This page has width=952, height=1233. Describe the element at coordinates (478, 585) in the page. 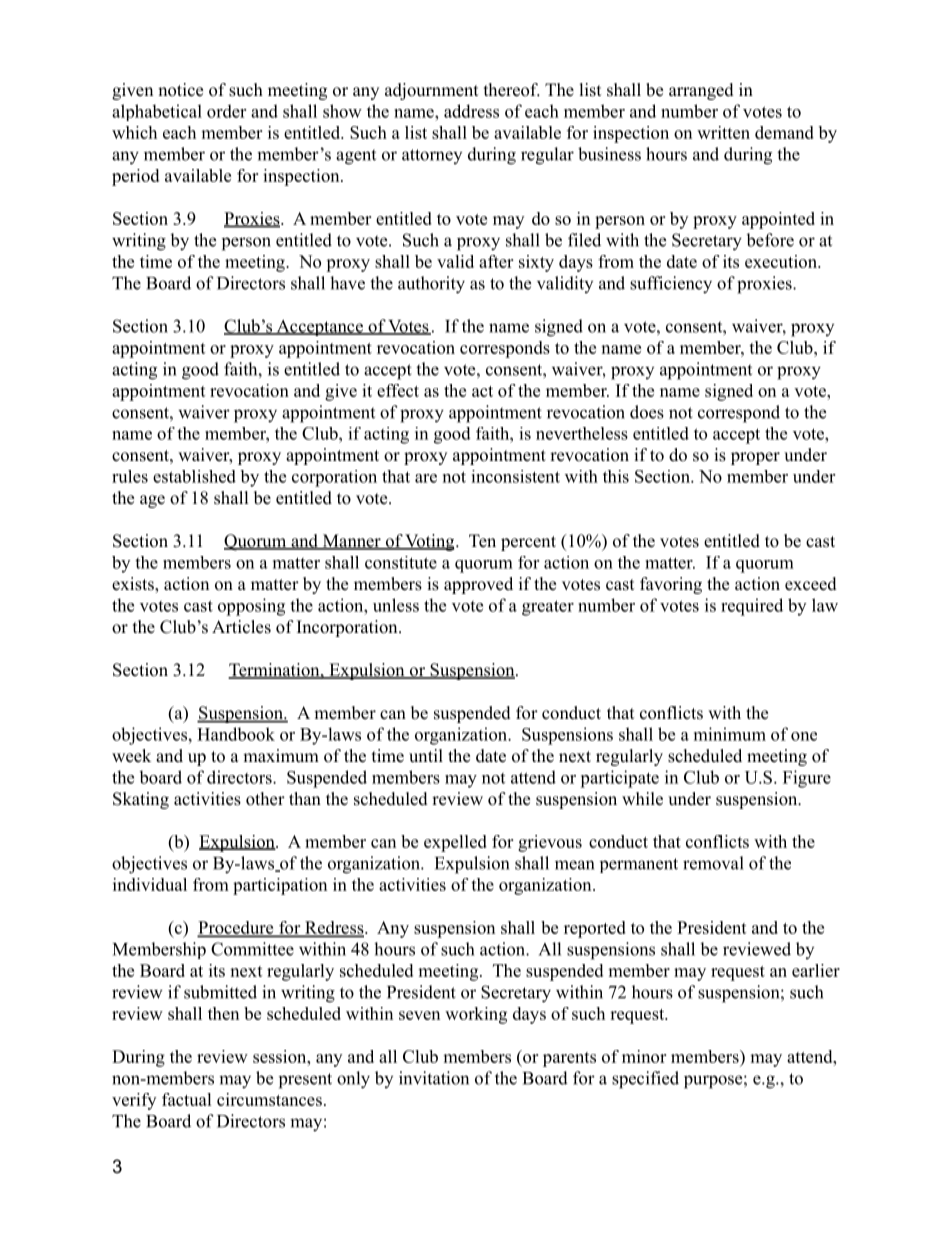

I see `approved` at that location.
